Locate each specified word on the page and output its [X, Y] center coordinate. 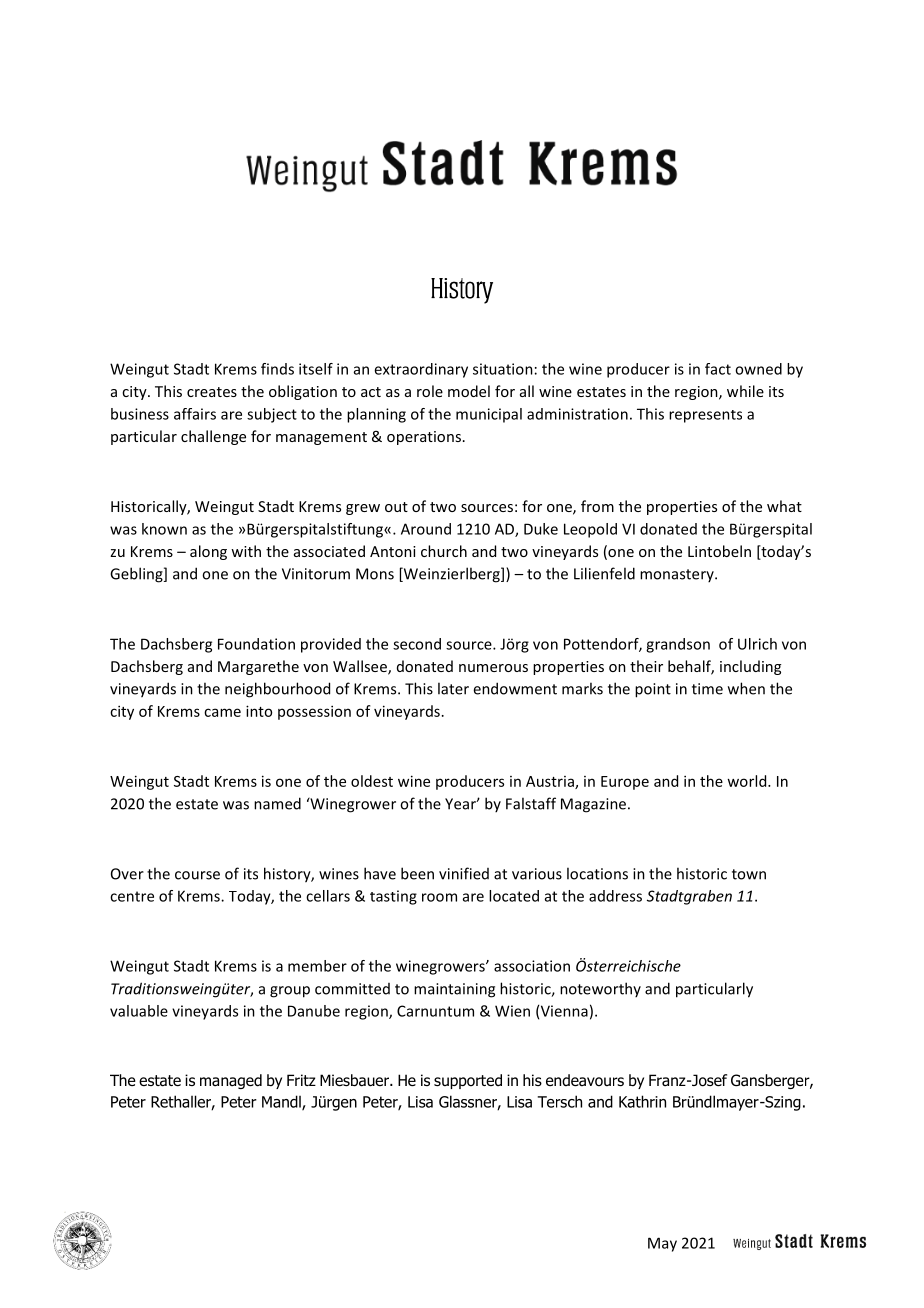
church [444, 551]
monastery [678, 575]
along [208, 552]
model [469, 391]
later [453, 688]
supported [468, 1081]
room [439, 897]
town [749, 874]
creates [212, 392]
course [197, 875]
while [745, 391]
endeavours [585, 1080]
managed [231, 1081]
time [707, 689]
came [222, 712]
